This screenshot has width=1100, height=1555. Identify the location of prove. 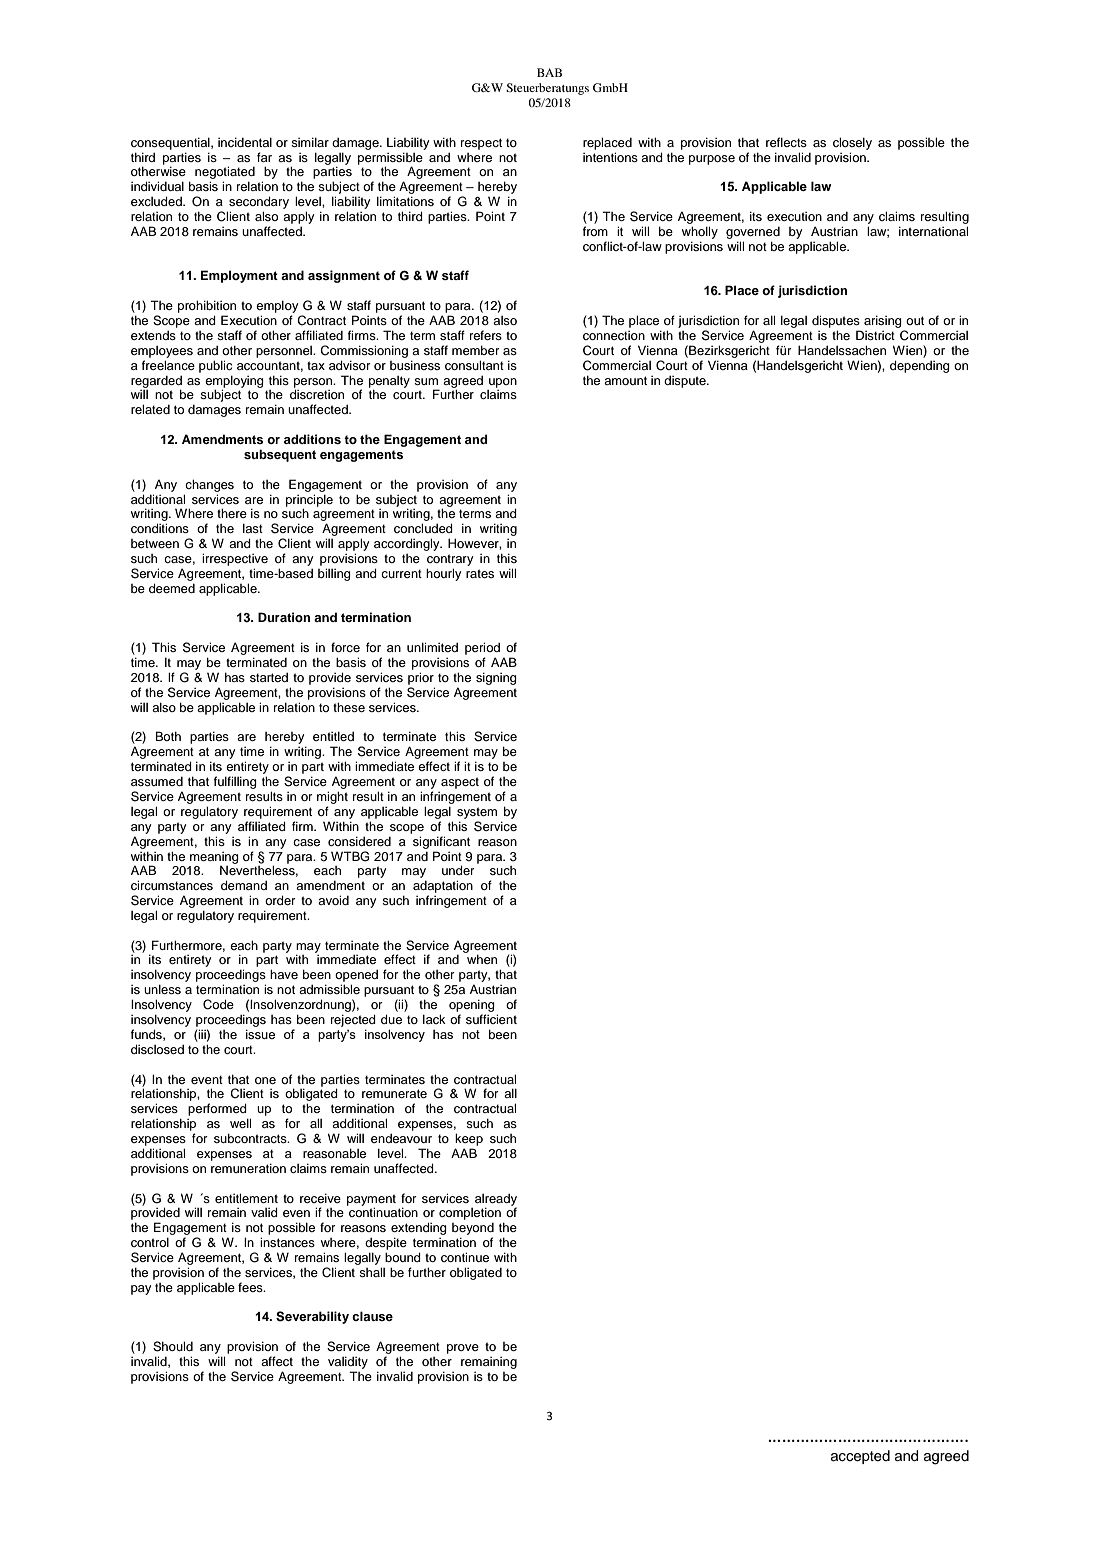
(463, 1349).
